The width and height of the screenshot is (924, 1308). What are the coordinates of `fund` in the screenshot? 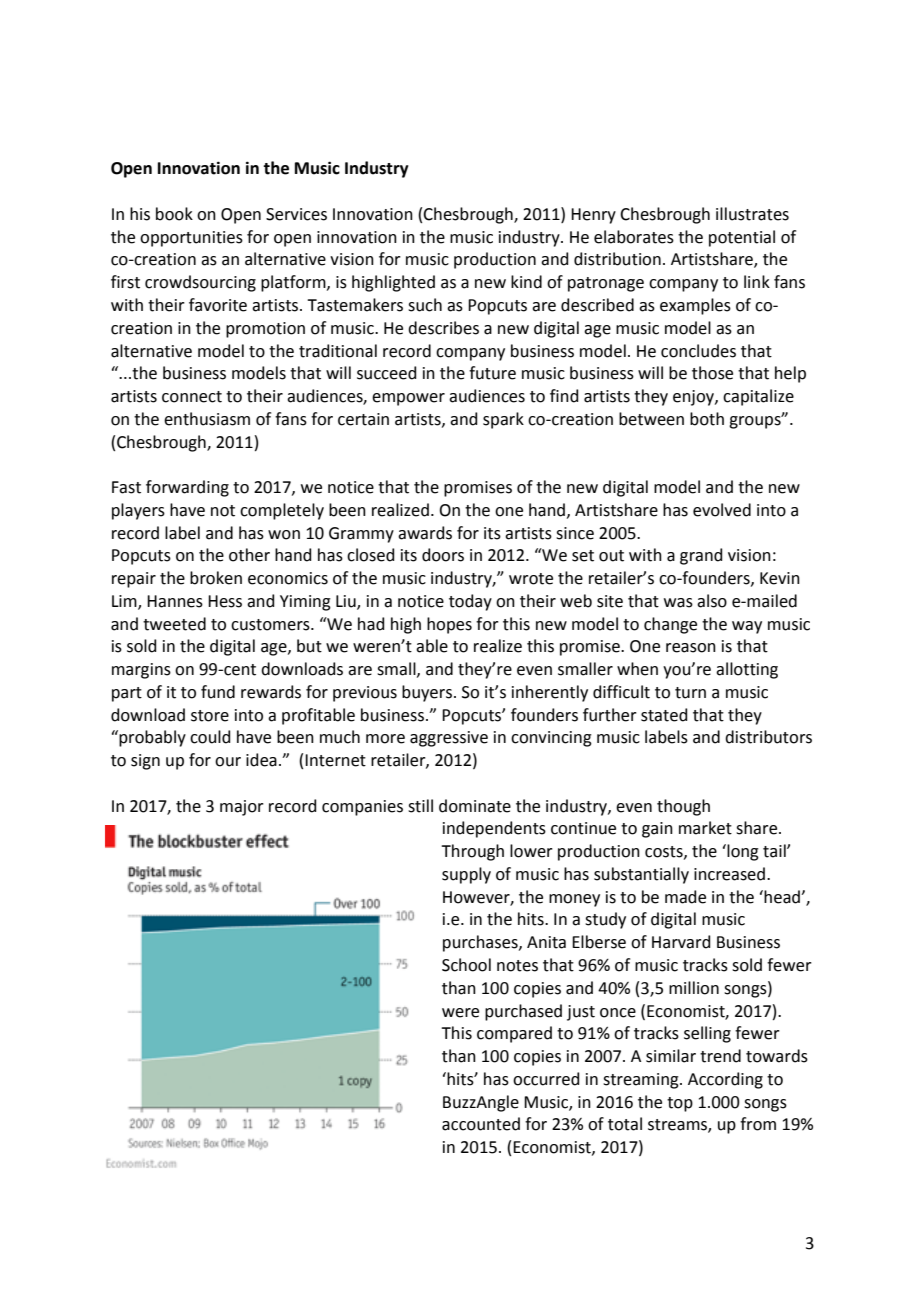 It's located at (218, 692).
